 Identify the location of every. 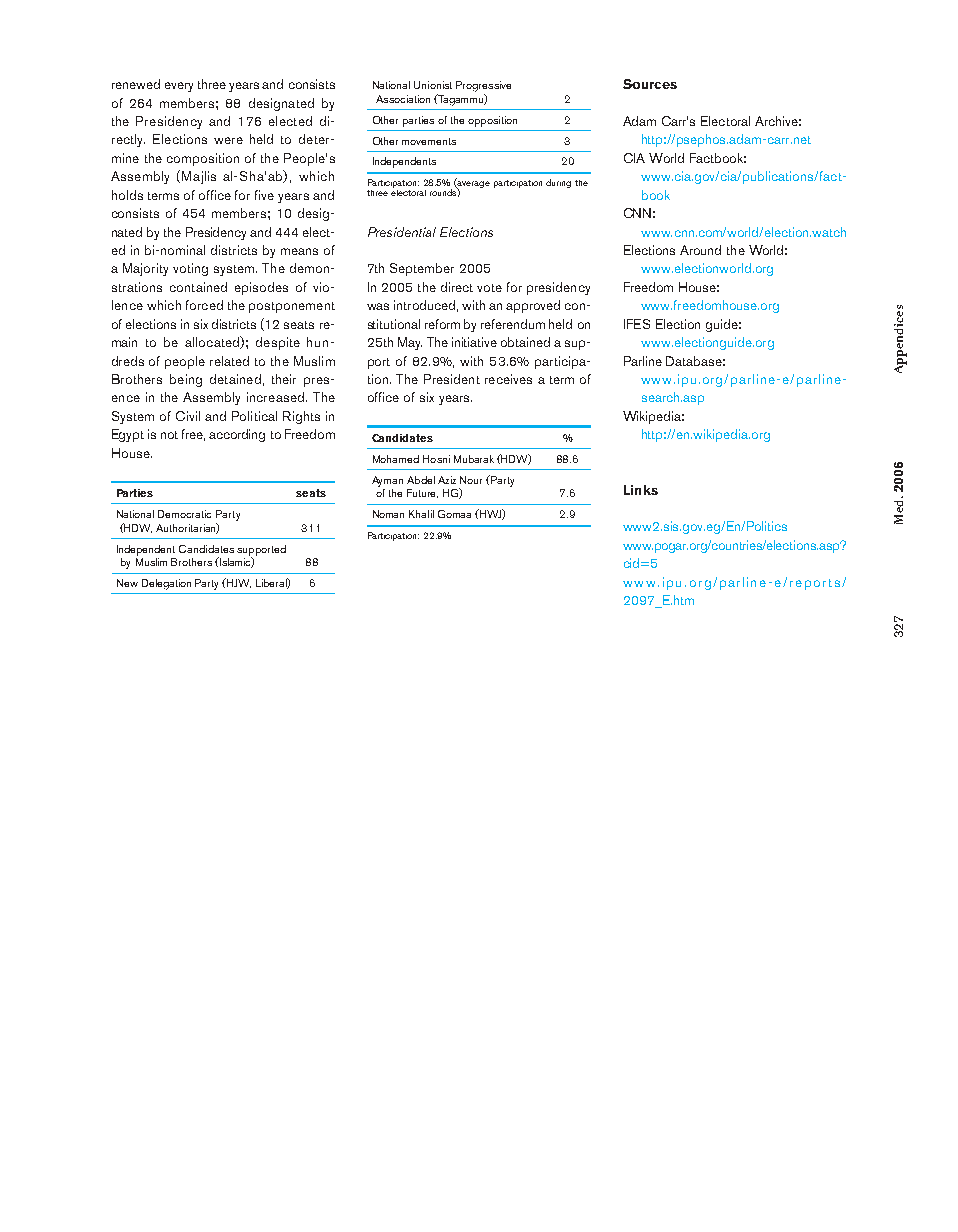
(179, 87).
